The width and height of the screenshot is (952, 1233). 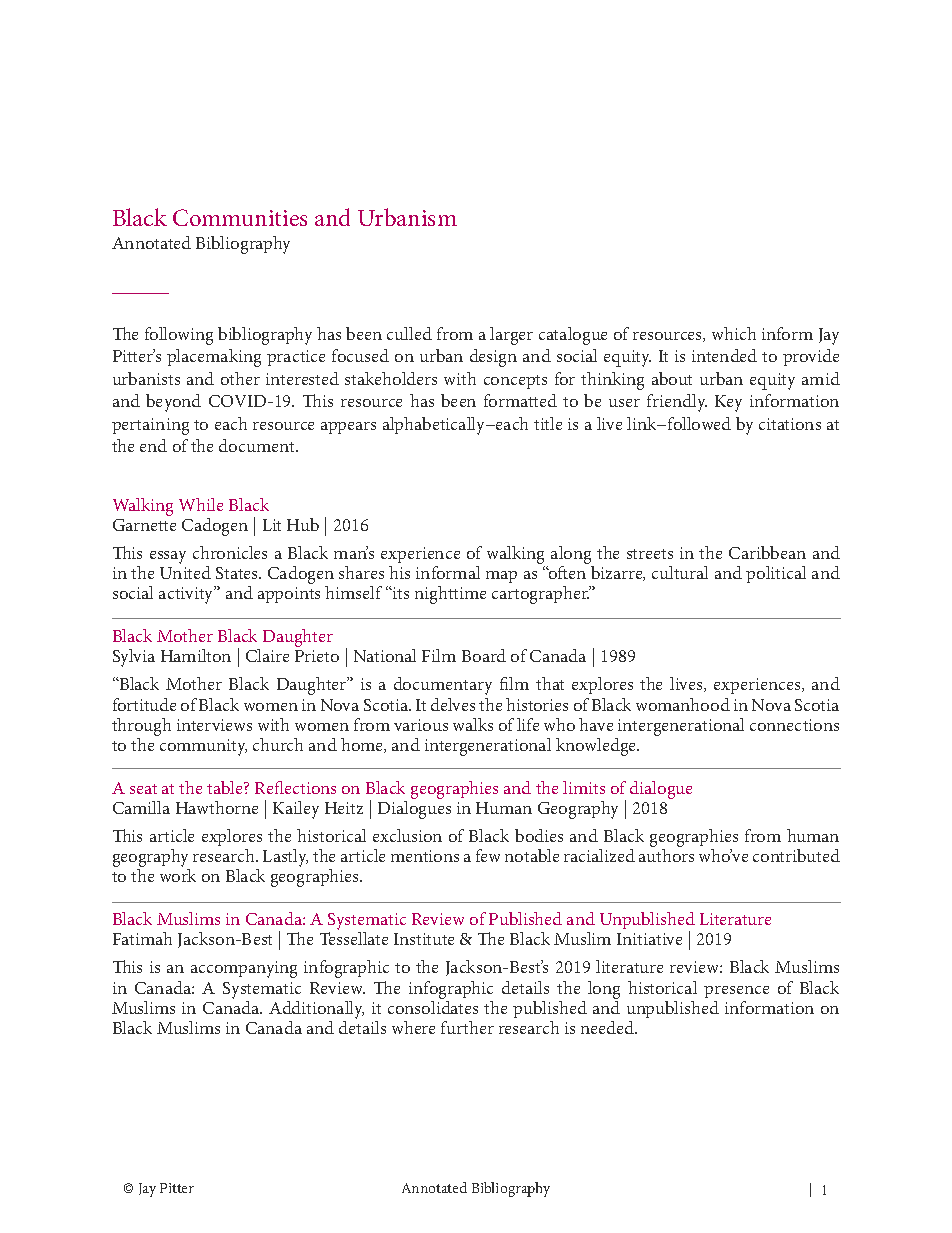 I want to click on Caribbean, so click(x=767, y=552).
